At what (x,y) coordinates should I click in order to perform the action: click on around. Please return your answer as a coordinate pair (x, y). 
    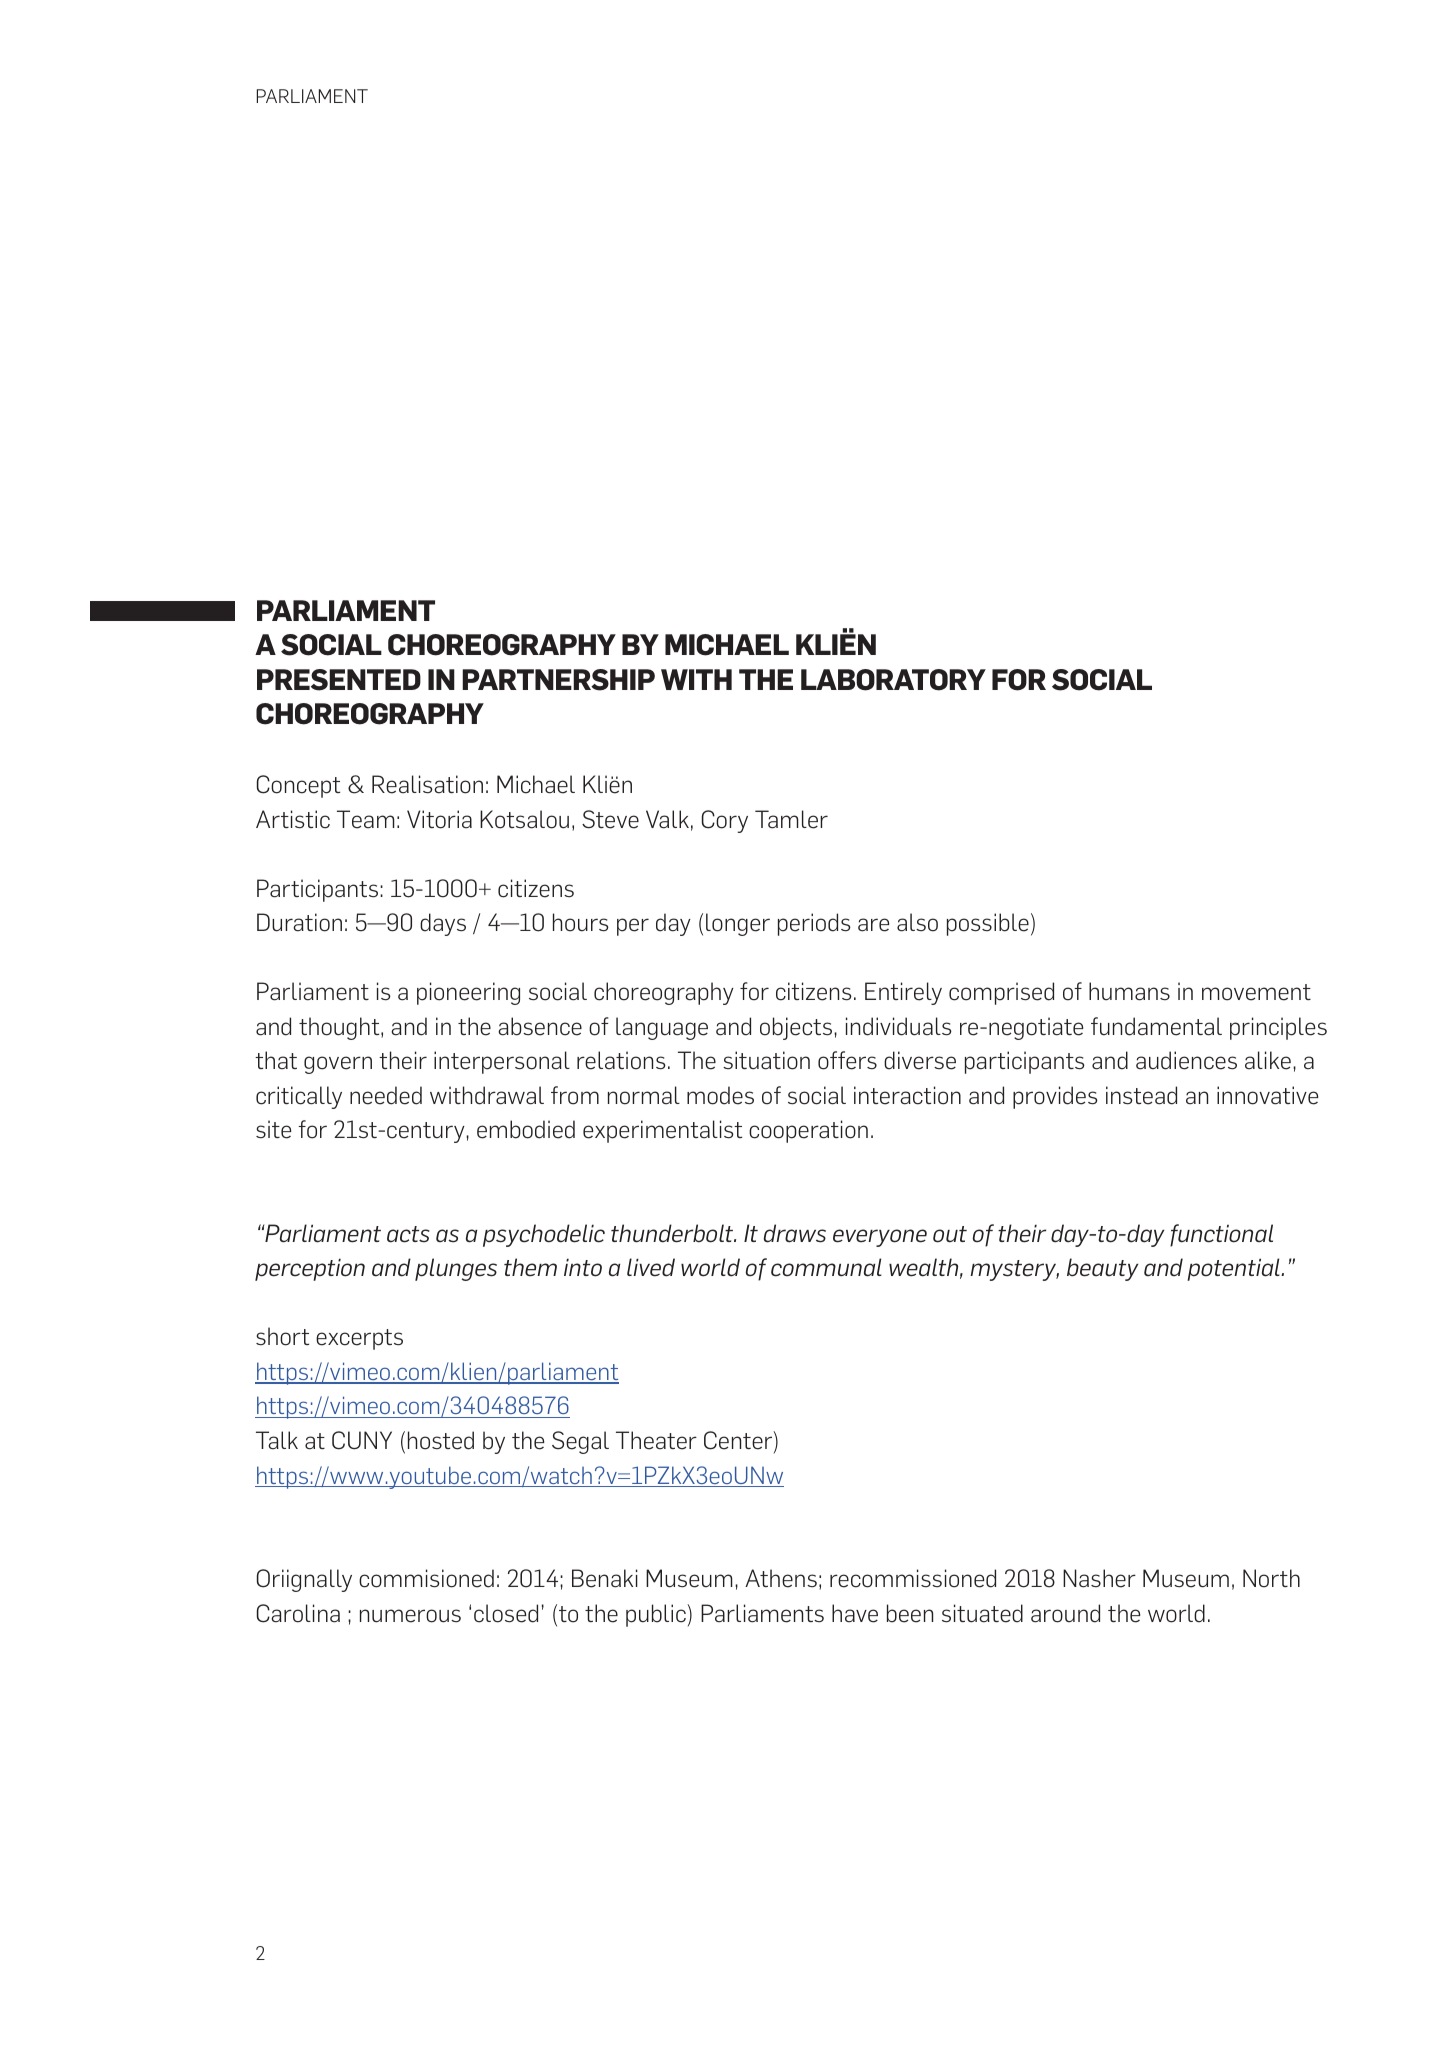
    Looking at the image, I should click on (1065, 1613).
